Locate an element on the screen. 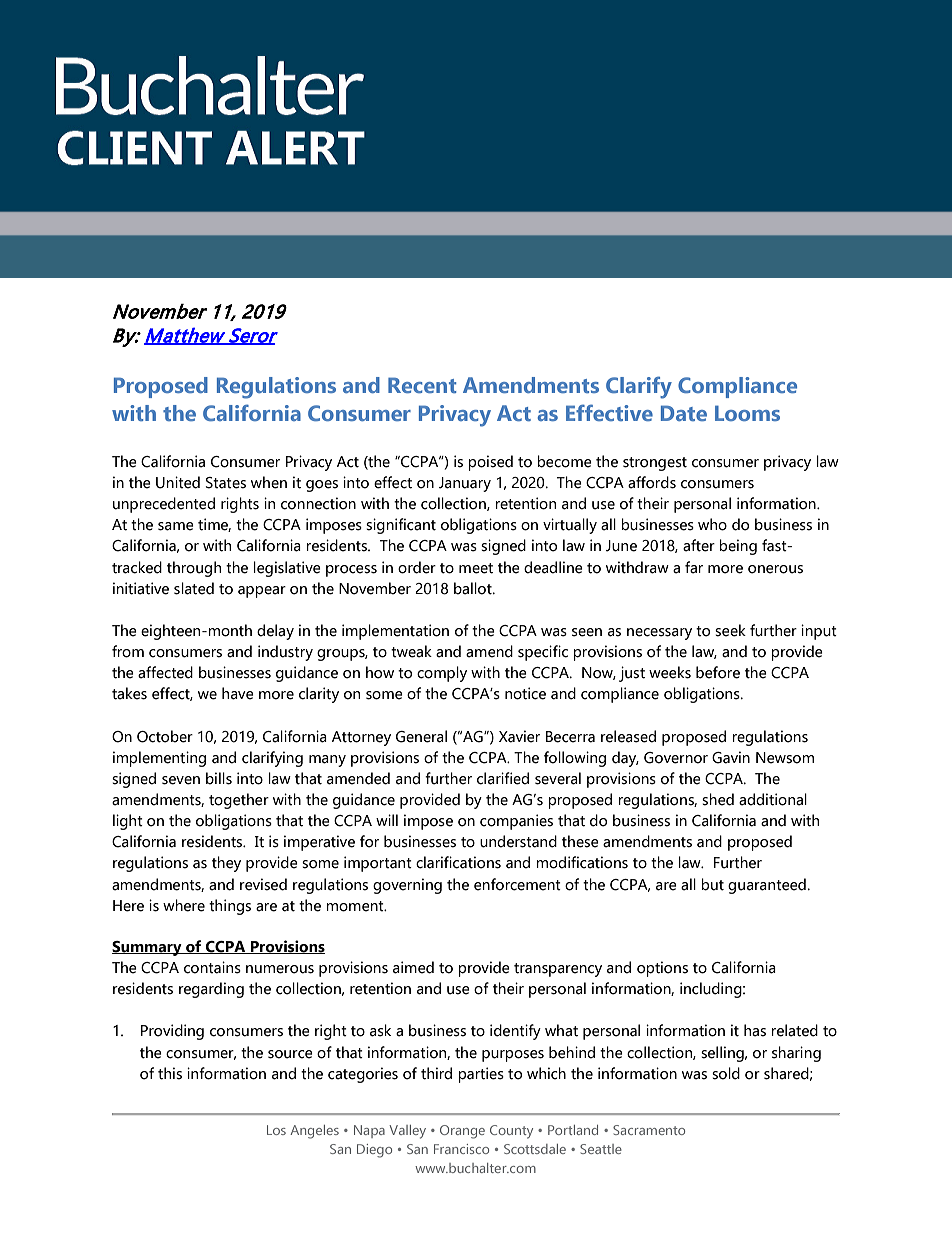  States is located at coordinates (226, 483).
